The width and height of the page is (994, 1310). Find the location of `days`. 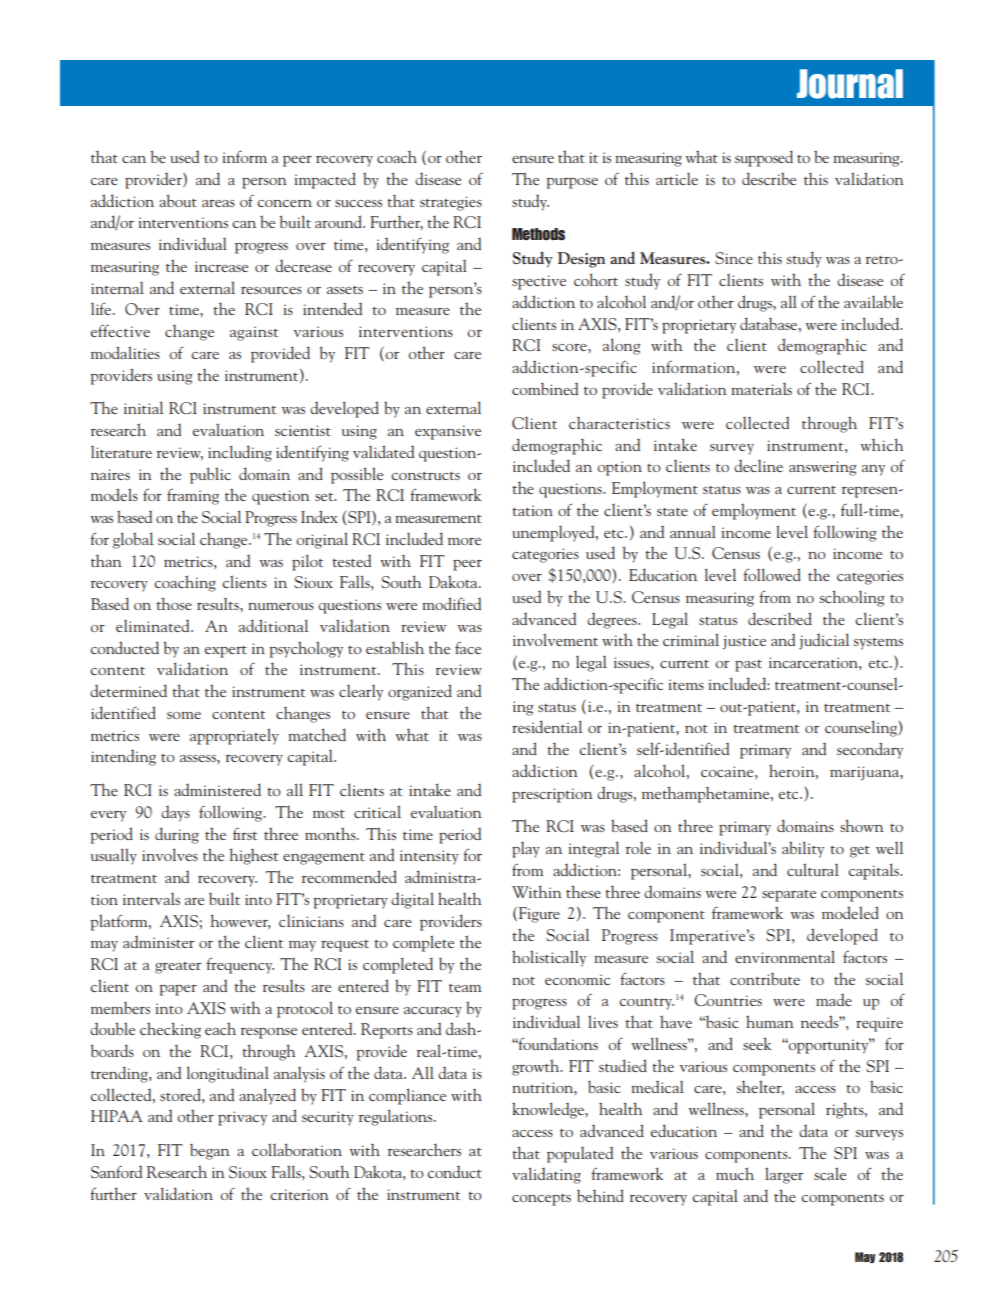

days is located at coordinates (175, 813).
